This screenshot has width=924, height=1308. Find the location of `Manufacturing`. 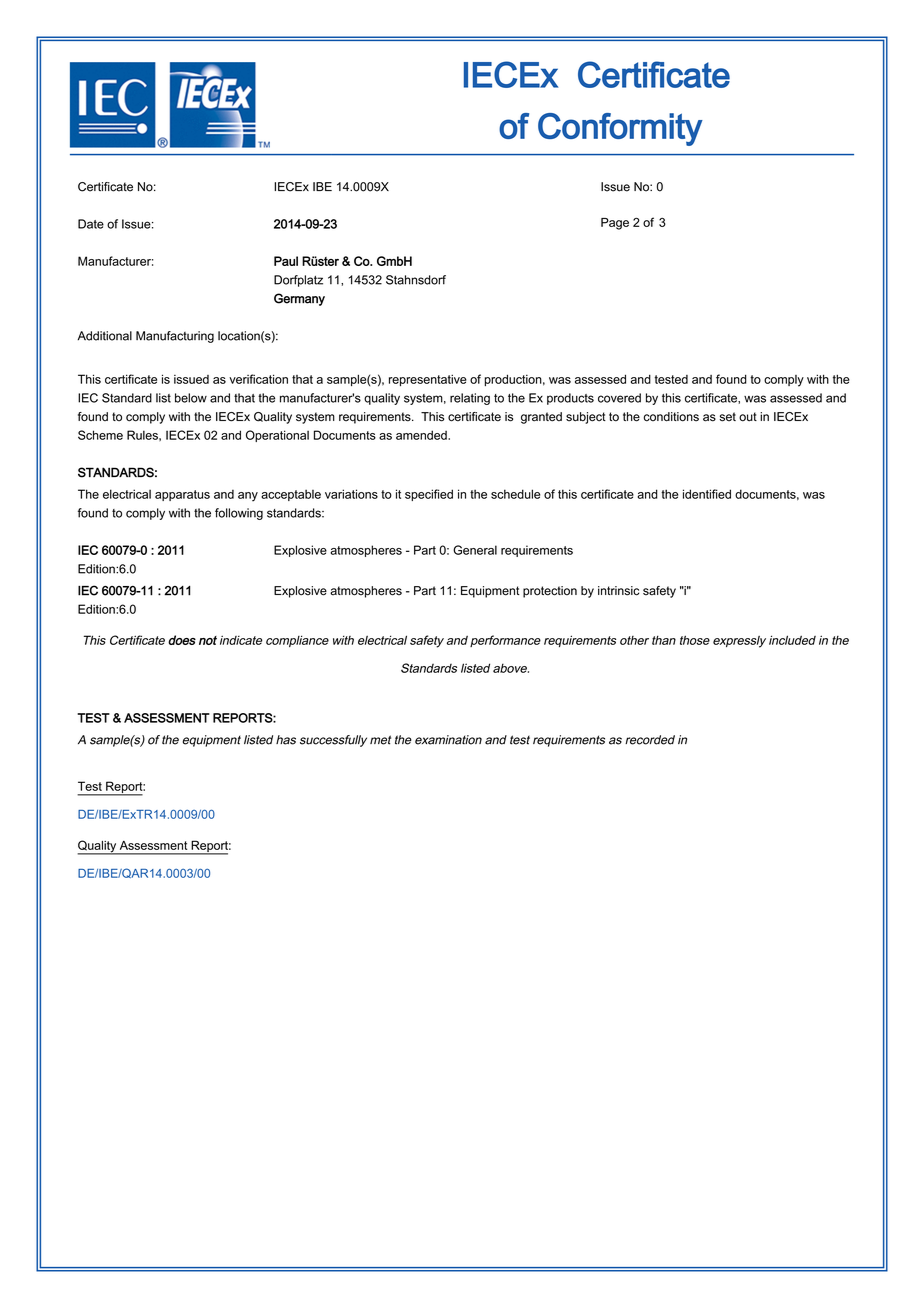

Manufacturing is located at coordinates (175, 337).
